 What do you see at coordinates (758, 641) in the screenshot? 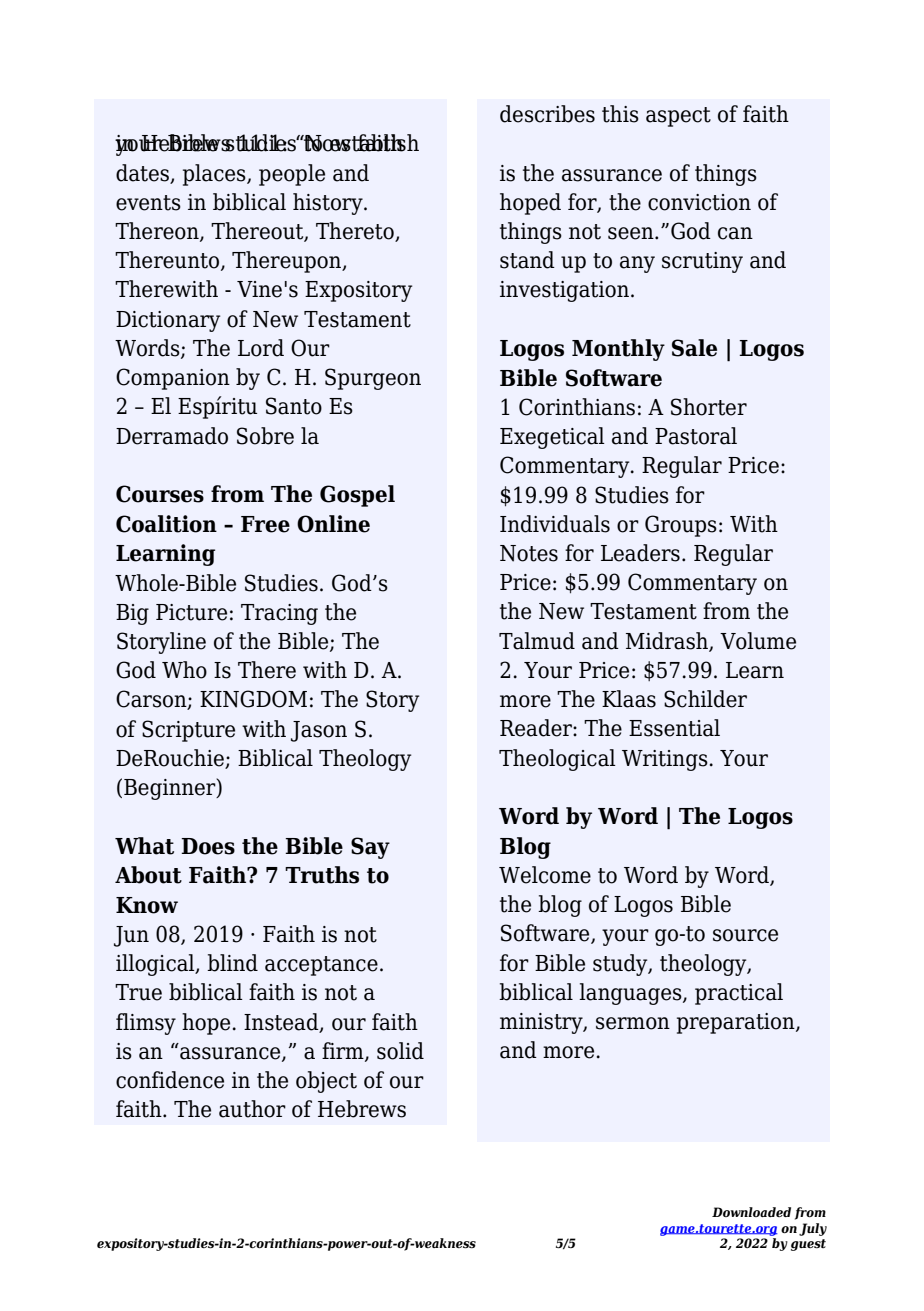
I see `Volume` at bounding box center [758, 641].
